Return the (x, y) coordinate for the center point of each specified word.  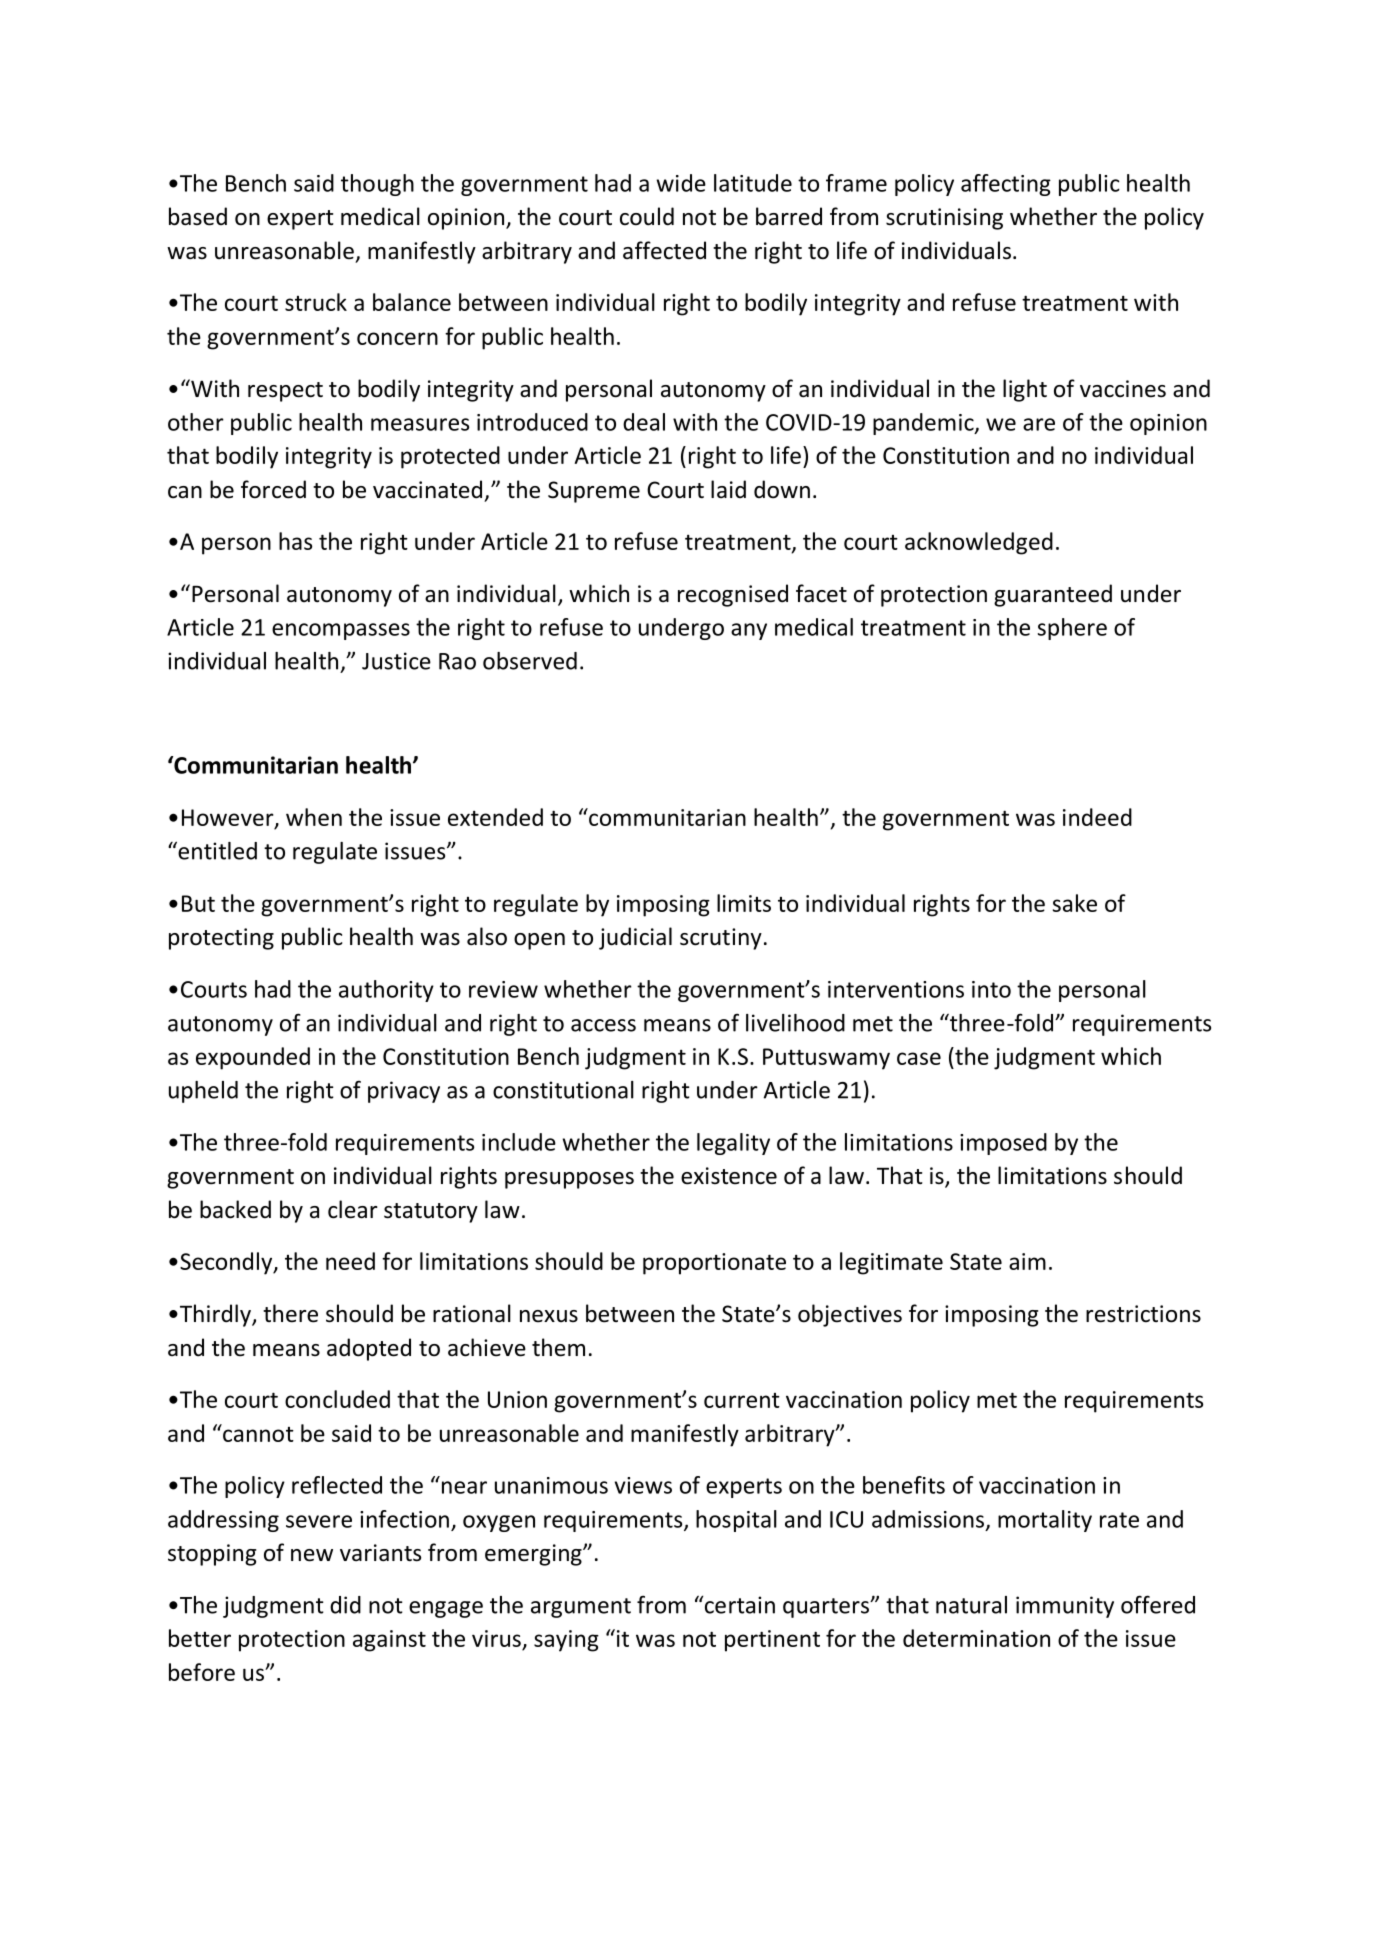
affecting (1006, 185)
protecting (221, 939)
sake (1075, 903)
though (377, 185)
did (345, 1605)
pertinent (772, 1641)
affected (664, 250)
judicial (635, 938)
